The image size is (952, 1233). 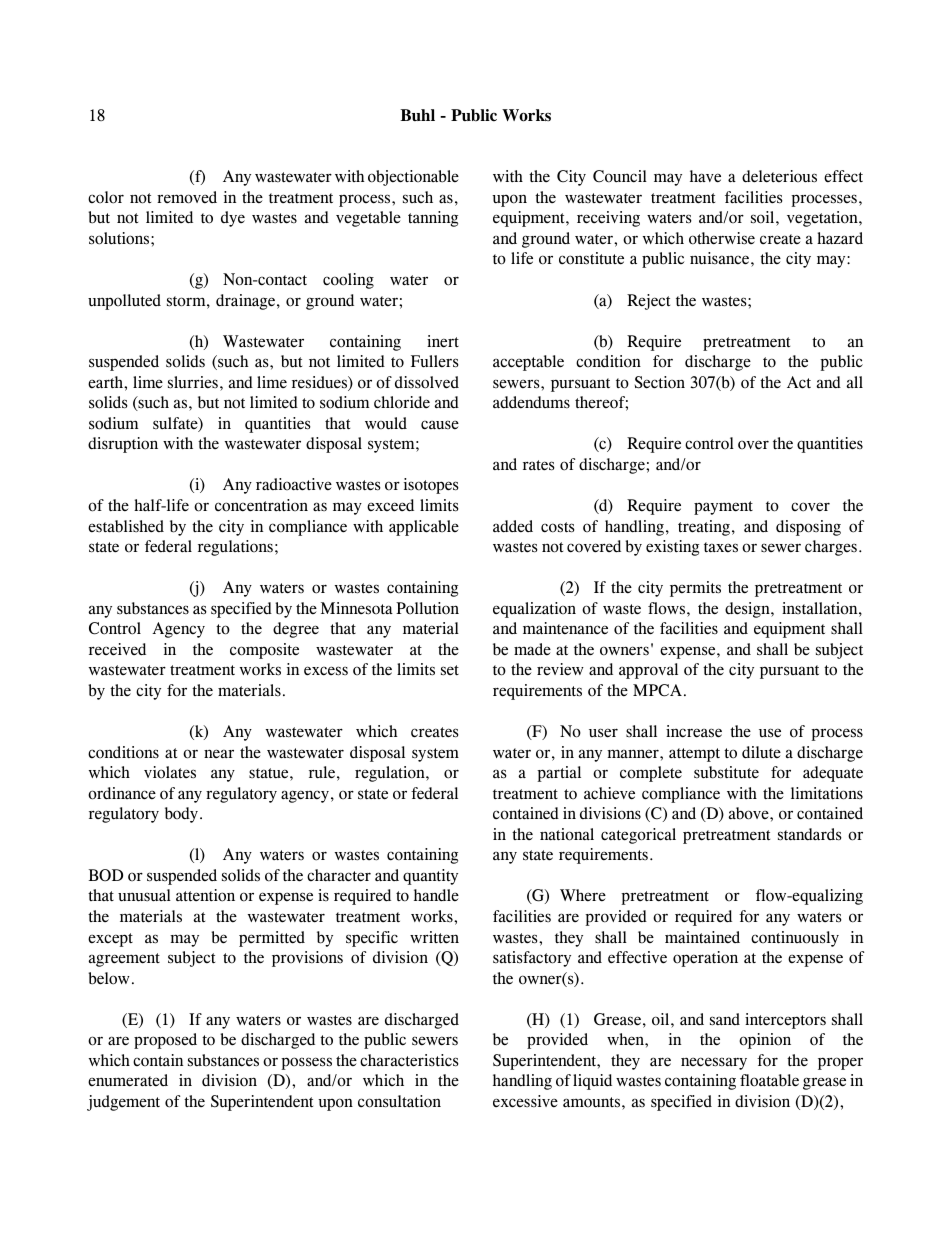 What do you see at coordinates (193, 382) in the image?
I see `slurries` at bounding box center [193, 382].
